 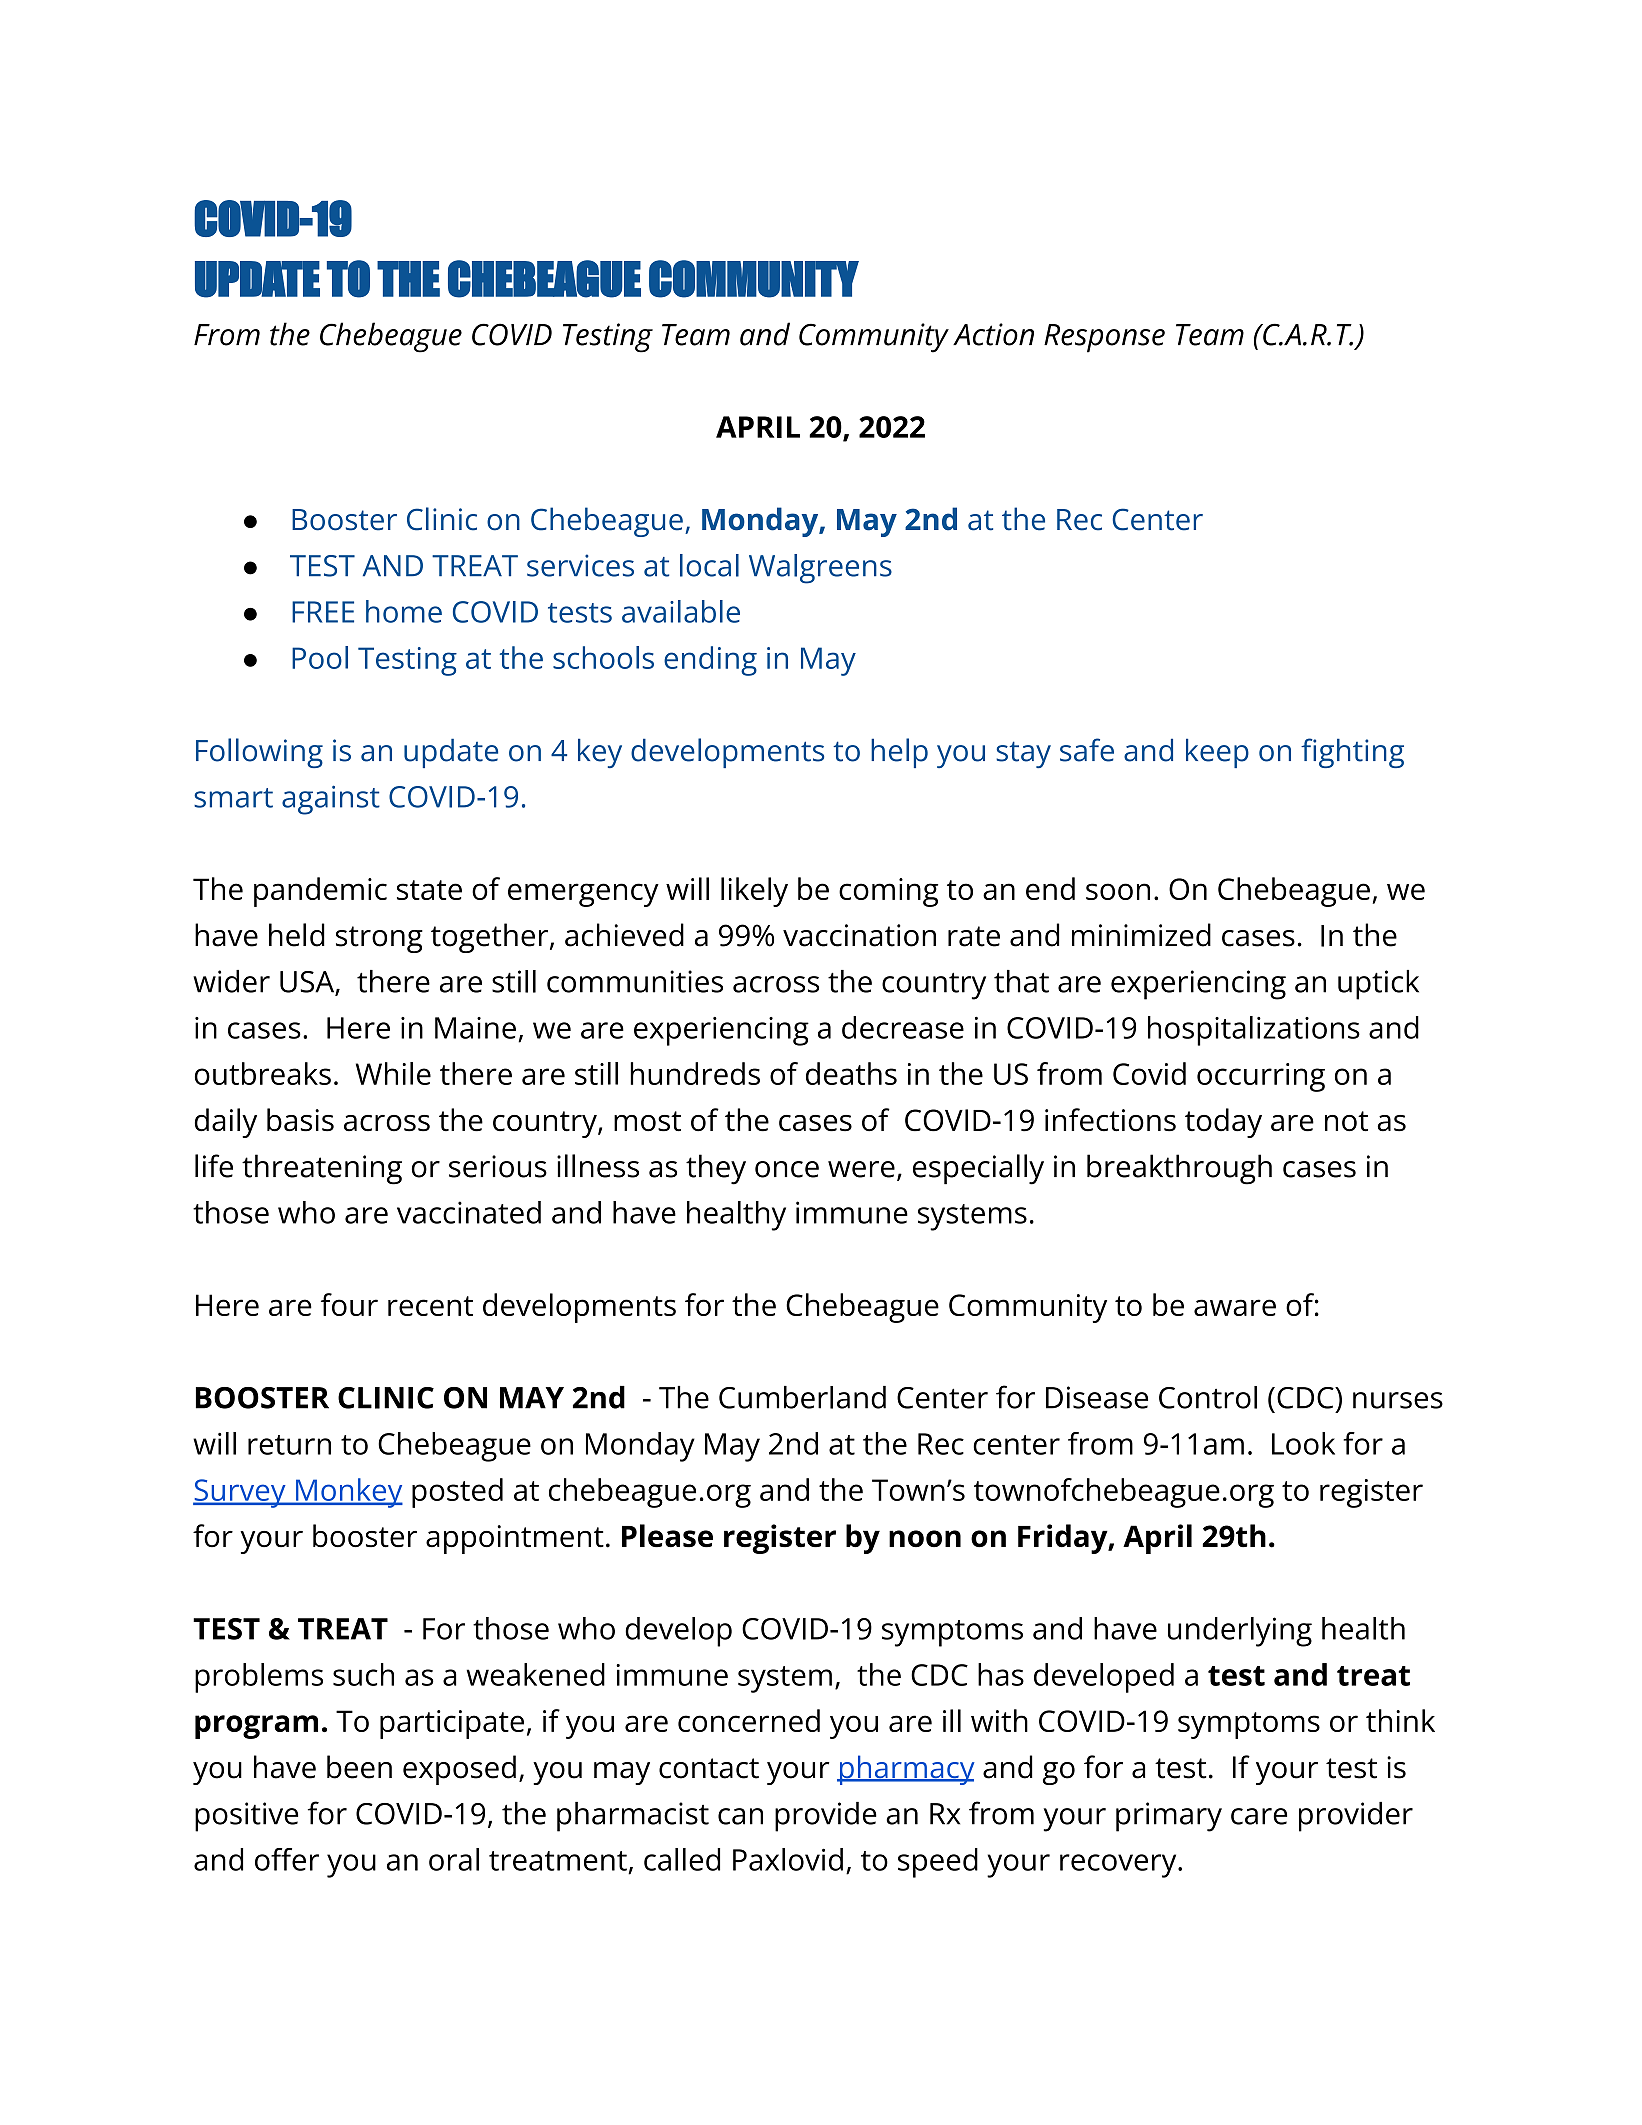 What do you see at coordinates (323, 612) in the screenshot?
I see `FREE` at bounding box center [323, 612].
